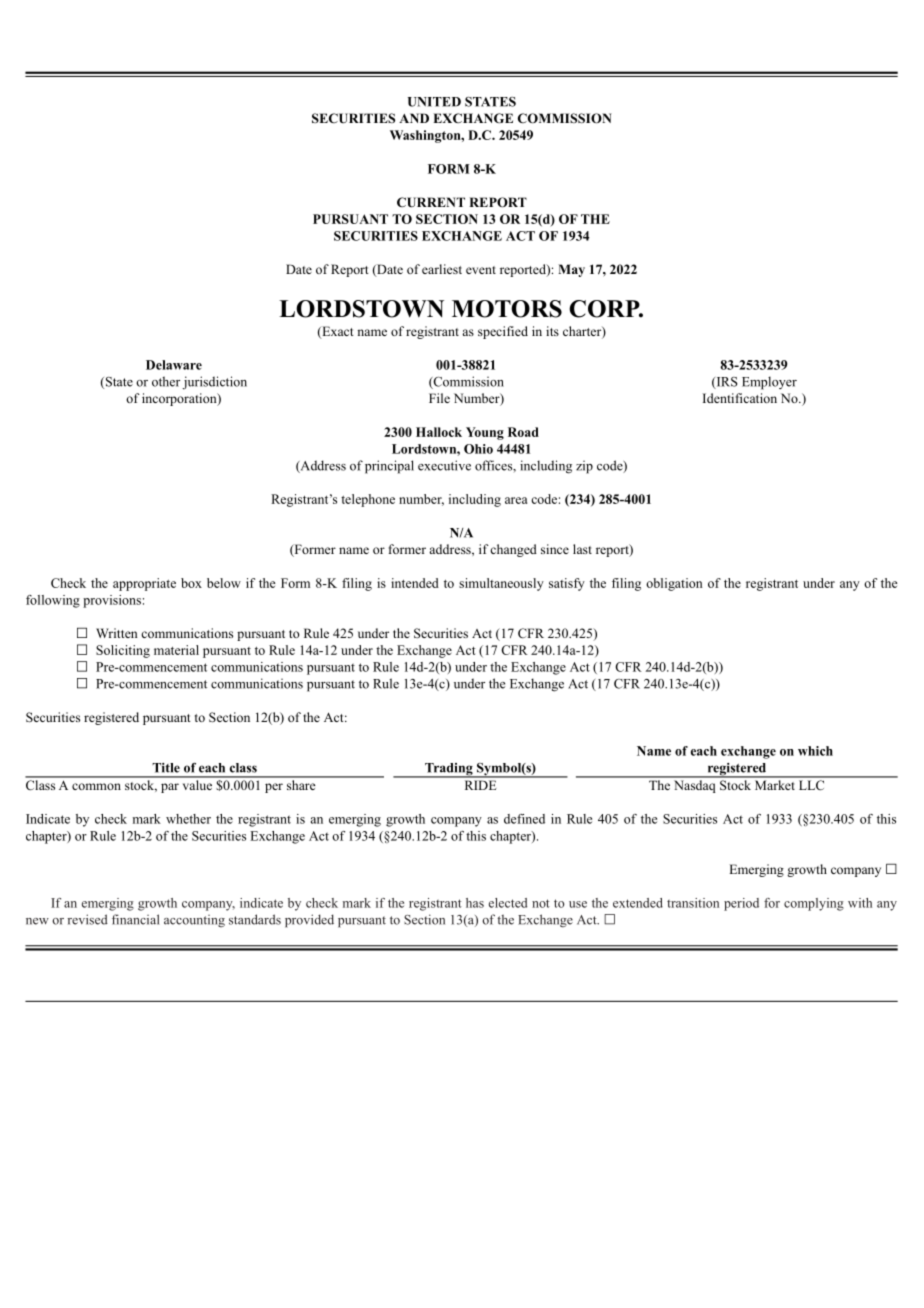 Image resolution: width=924 pixels, height=1308 pixels. Describe the element at coordinates (439, 432) in the page. I see `Hallock` at that location.
